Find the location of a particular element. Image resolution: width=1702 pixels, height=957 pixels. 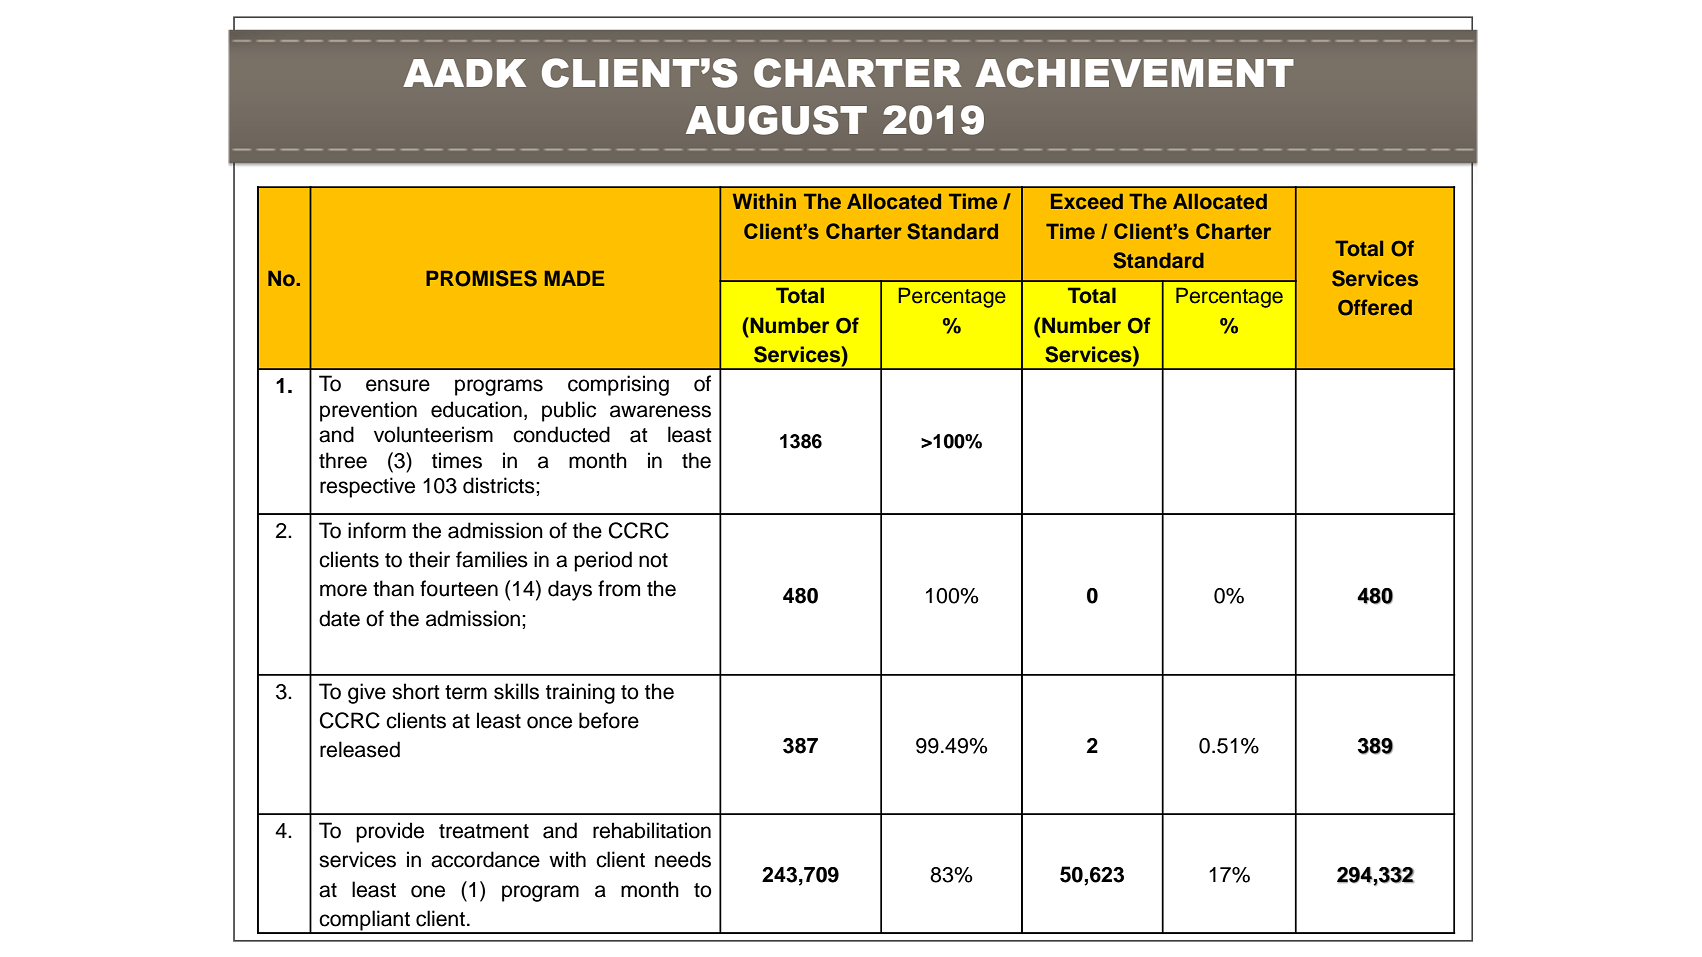

Exceed is located at coordinates (1087, 201).
